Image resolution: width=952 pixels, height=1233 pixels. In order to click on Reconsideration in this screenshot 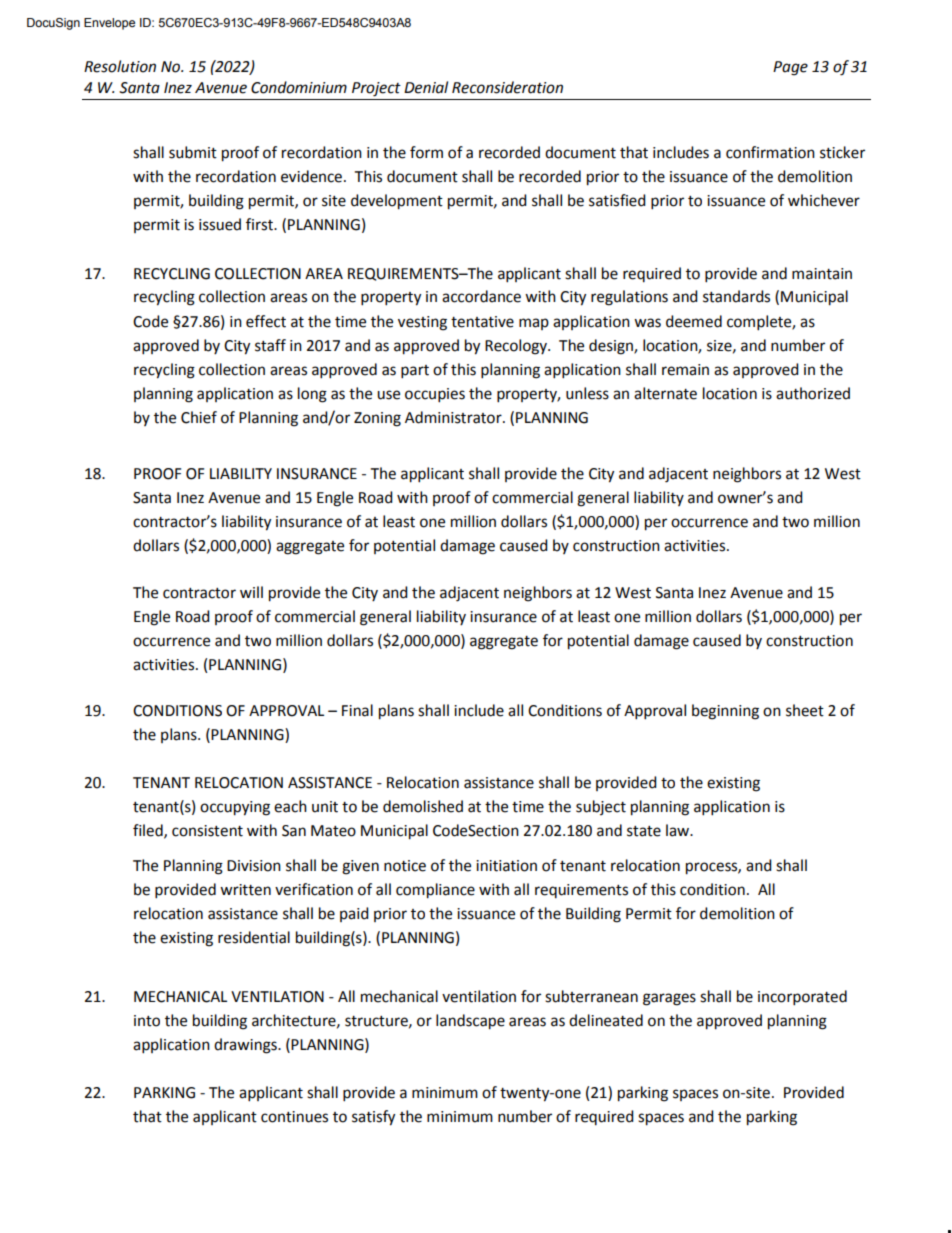, I will do `click(507, 87)`.
